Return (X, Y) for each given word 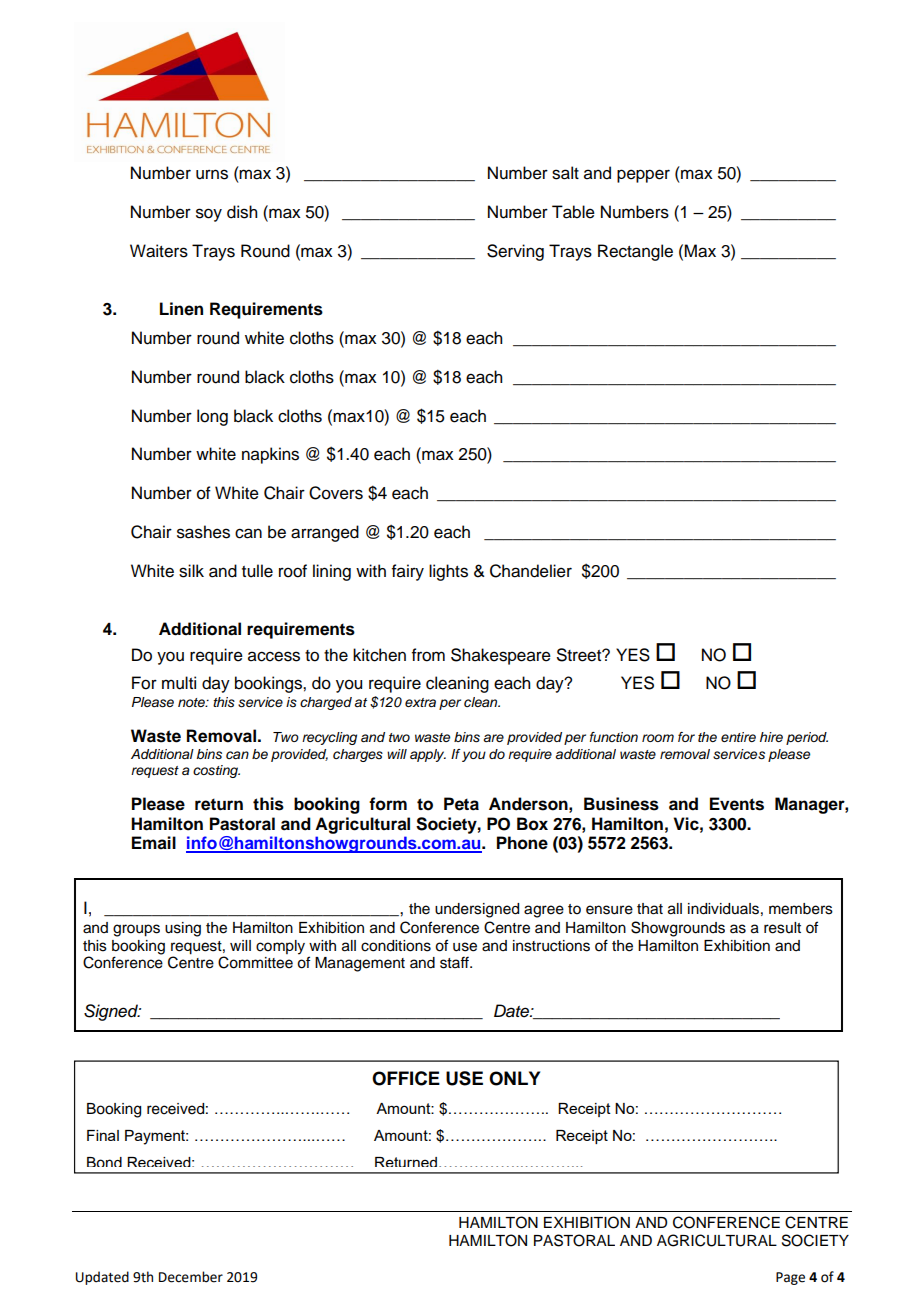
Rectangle (635, 252)
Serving (515, 252)
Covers (336, 493)
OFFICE (406, 1078)
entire (738, 737)
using (183, 929)
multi (179, 683)
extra (420, 702)
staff (456, 962)
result (782, 928)
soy (209, 215)
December (191, 1277)
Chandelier (531, 571)
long (212, 417)
